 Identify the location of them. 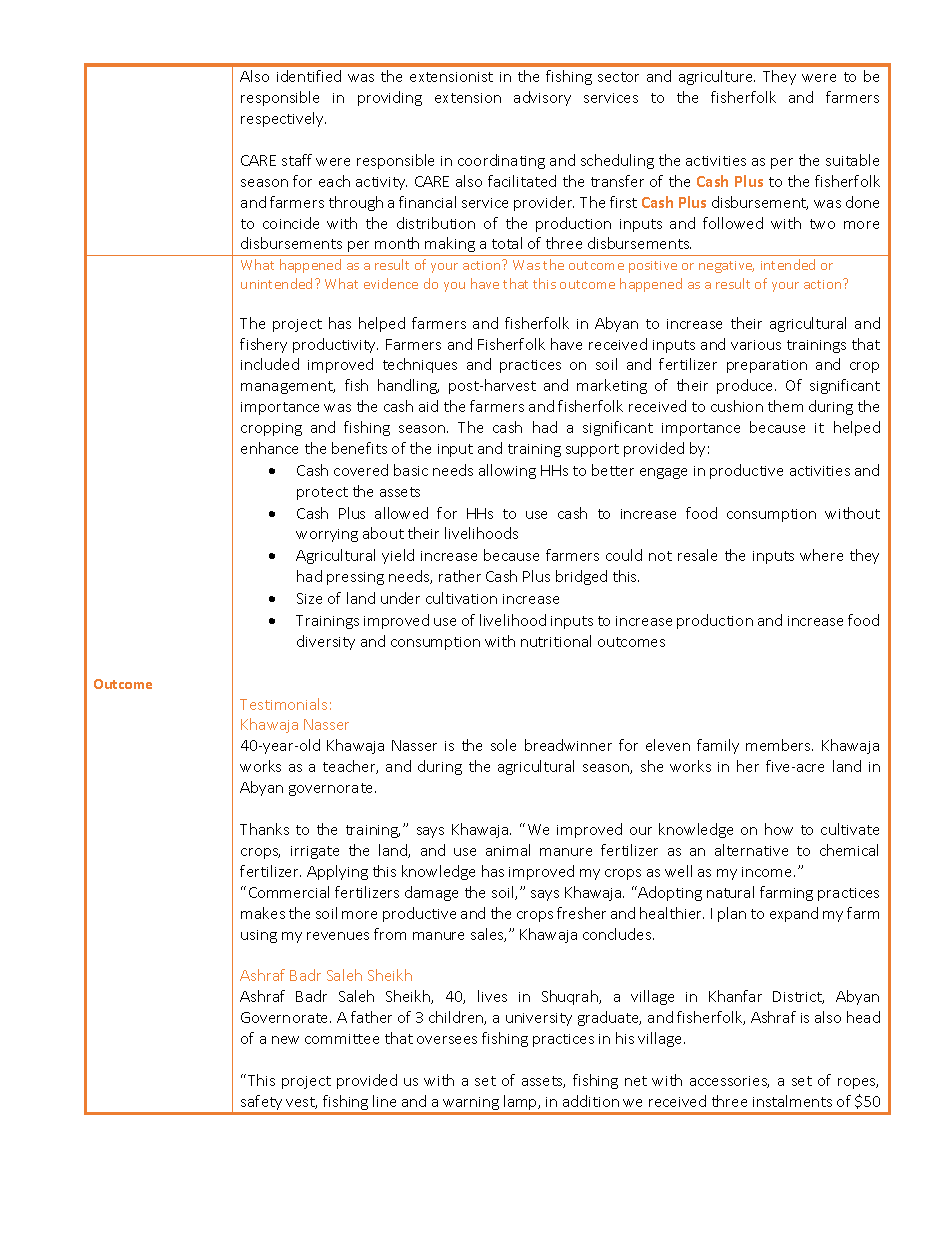
(785, 406).
